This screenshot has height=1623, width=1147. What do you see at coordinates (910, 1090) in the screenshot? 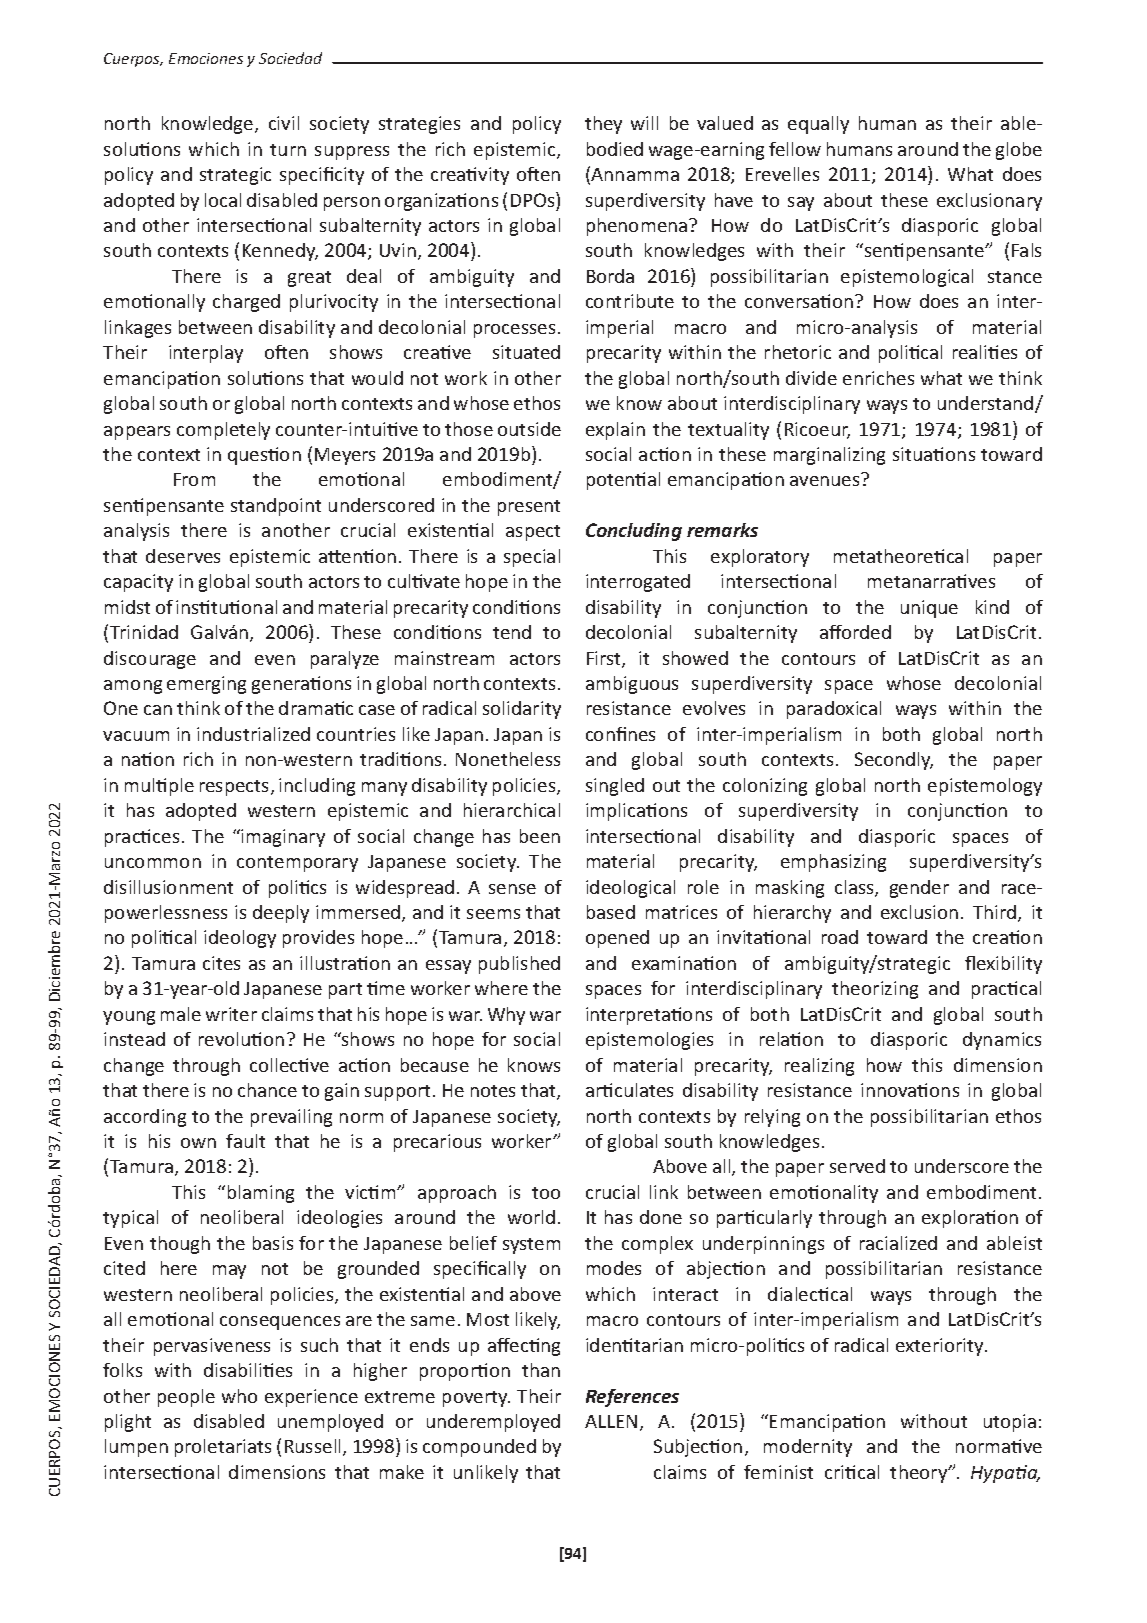
I see `innovations` at bounding box center [910, 1090].
